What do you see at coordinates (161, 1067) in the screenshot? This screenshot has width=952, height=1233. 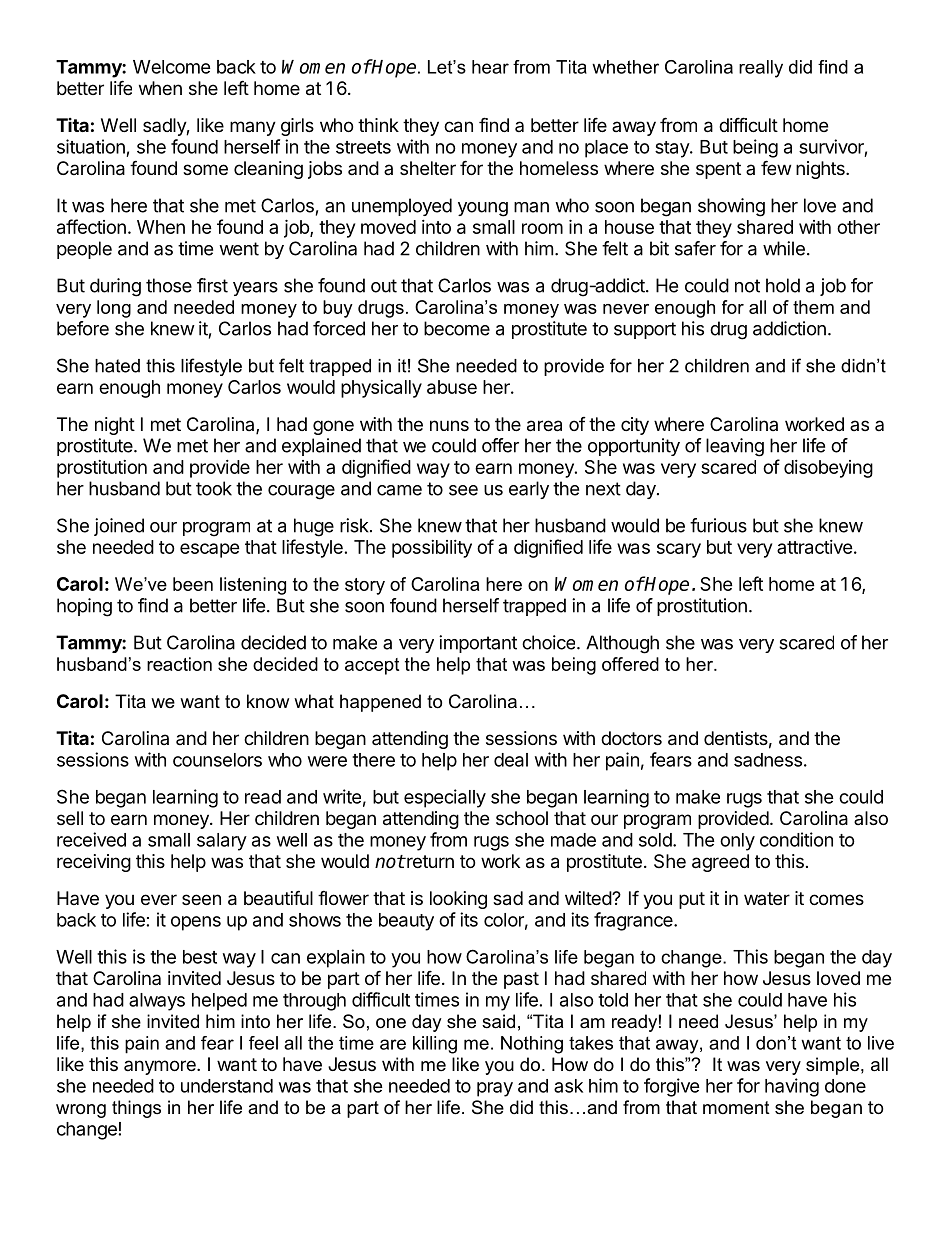 I see `anymore` at bounding box center [161, 1067].
